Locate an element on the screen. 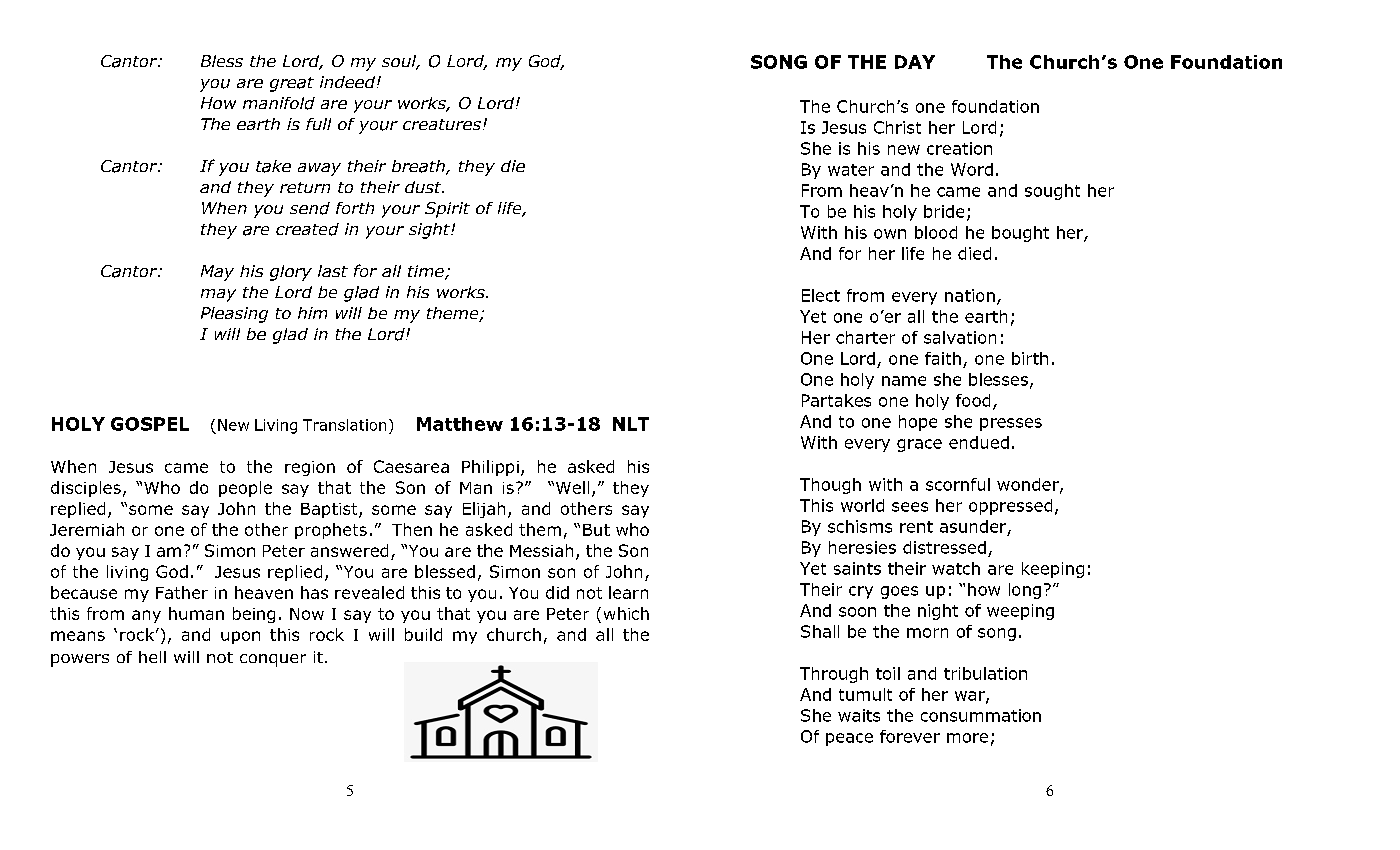 Image resolution: width=1400 pixels, height=850 pixels. great is located at coordinates (292, 84).
